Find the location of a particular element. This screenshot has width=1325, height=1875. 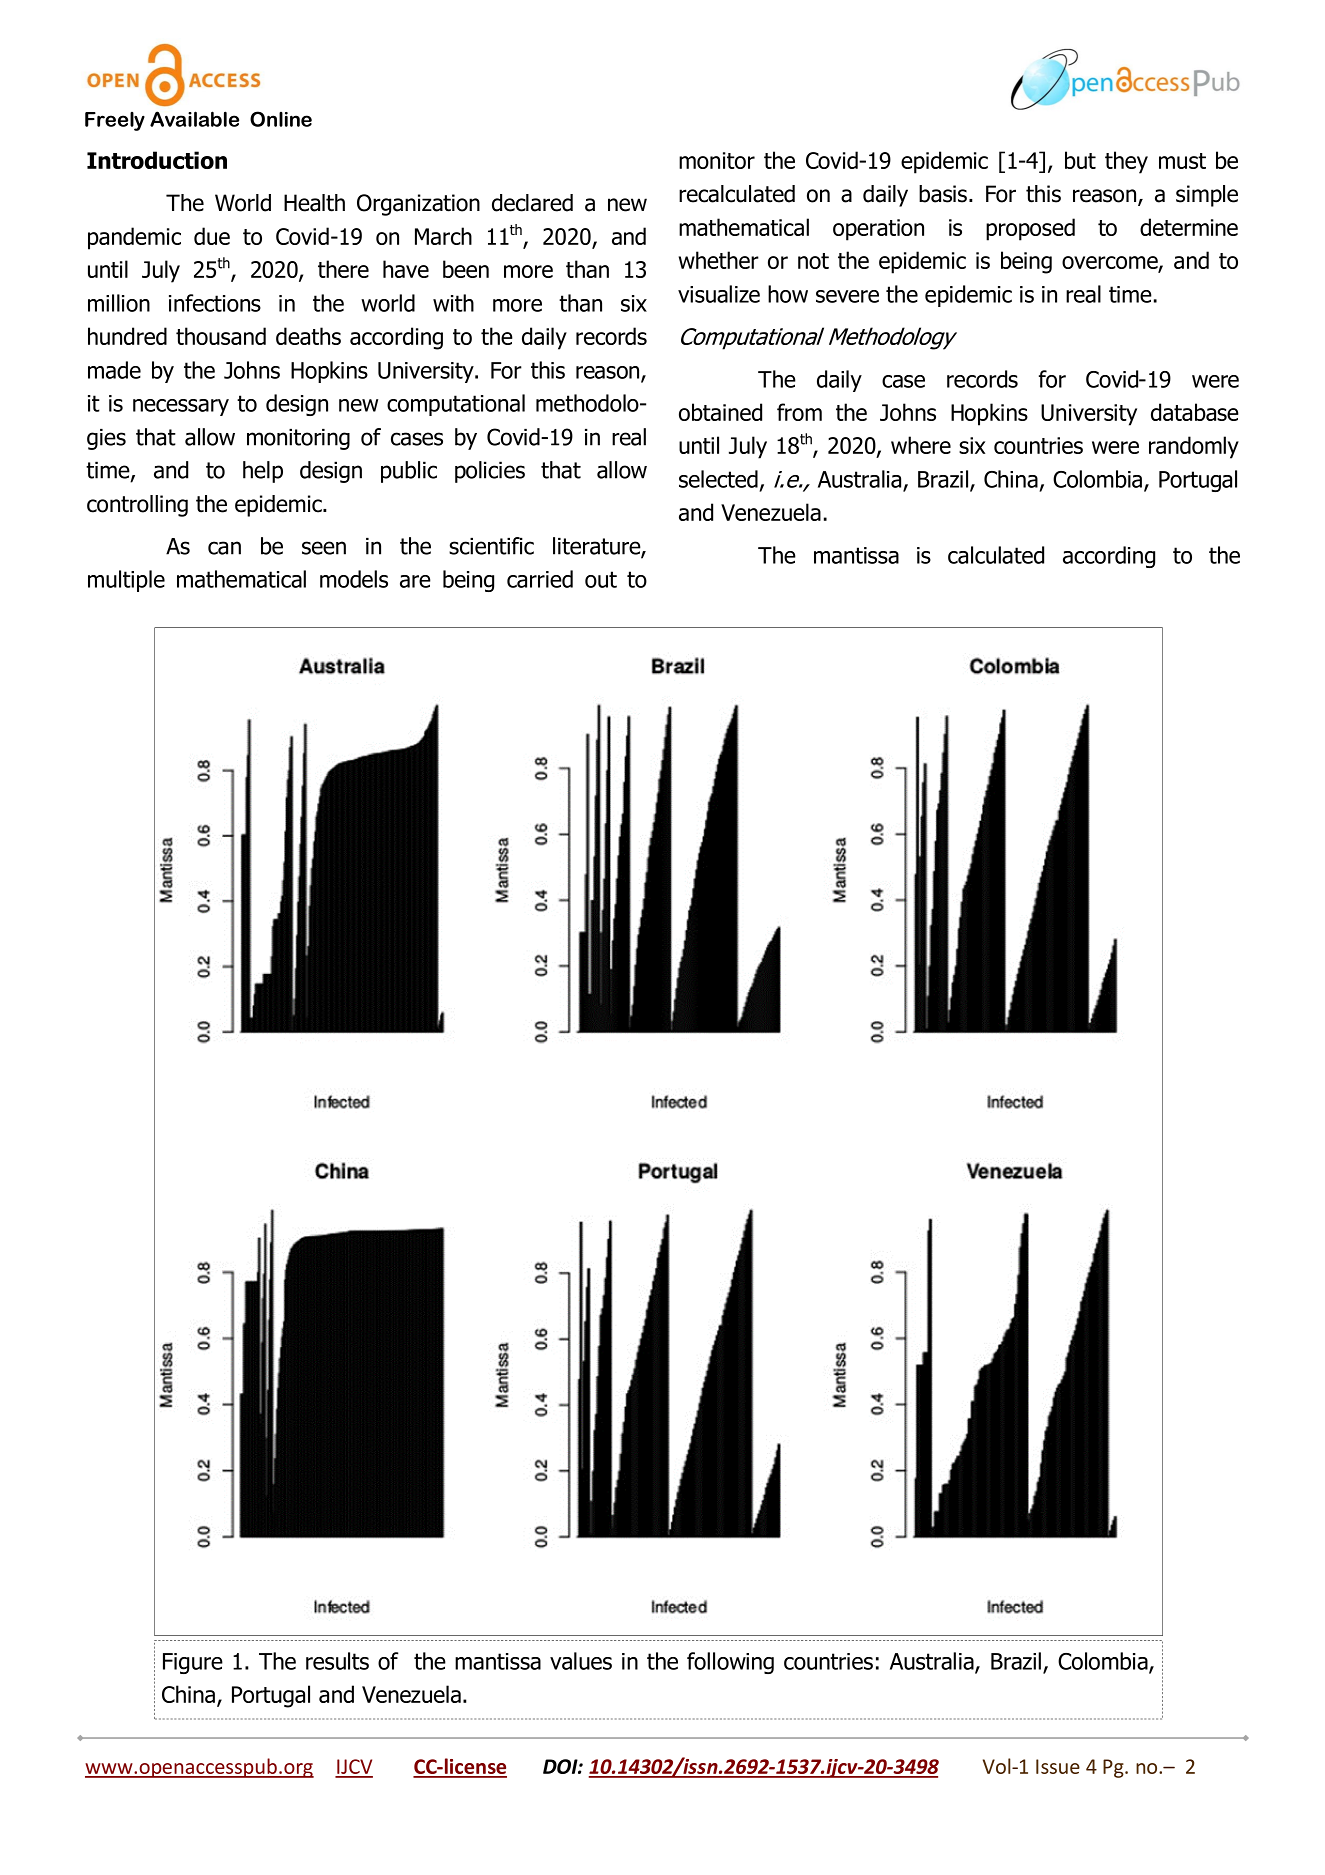

Figure is located at coordinates (193, 1663).
